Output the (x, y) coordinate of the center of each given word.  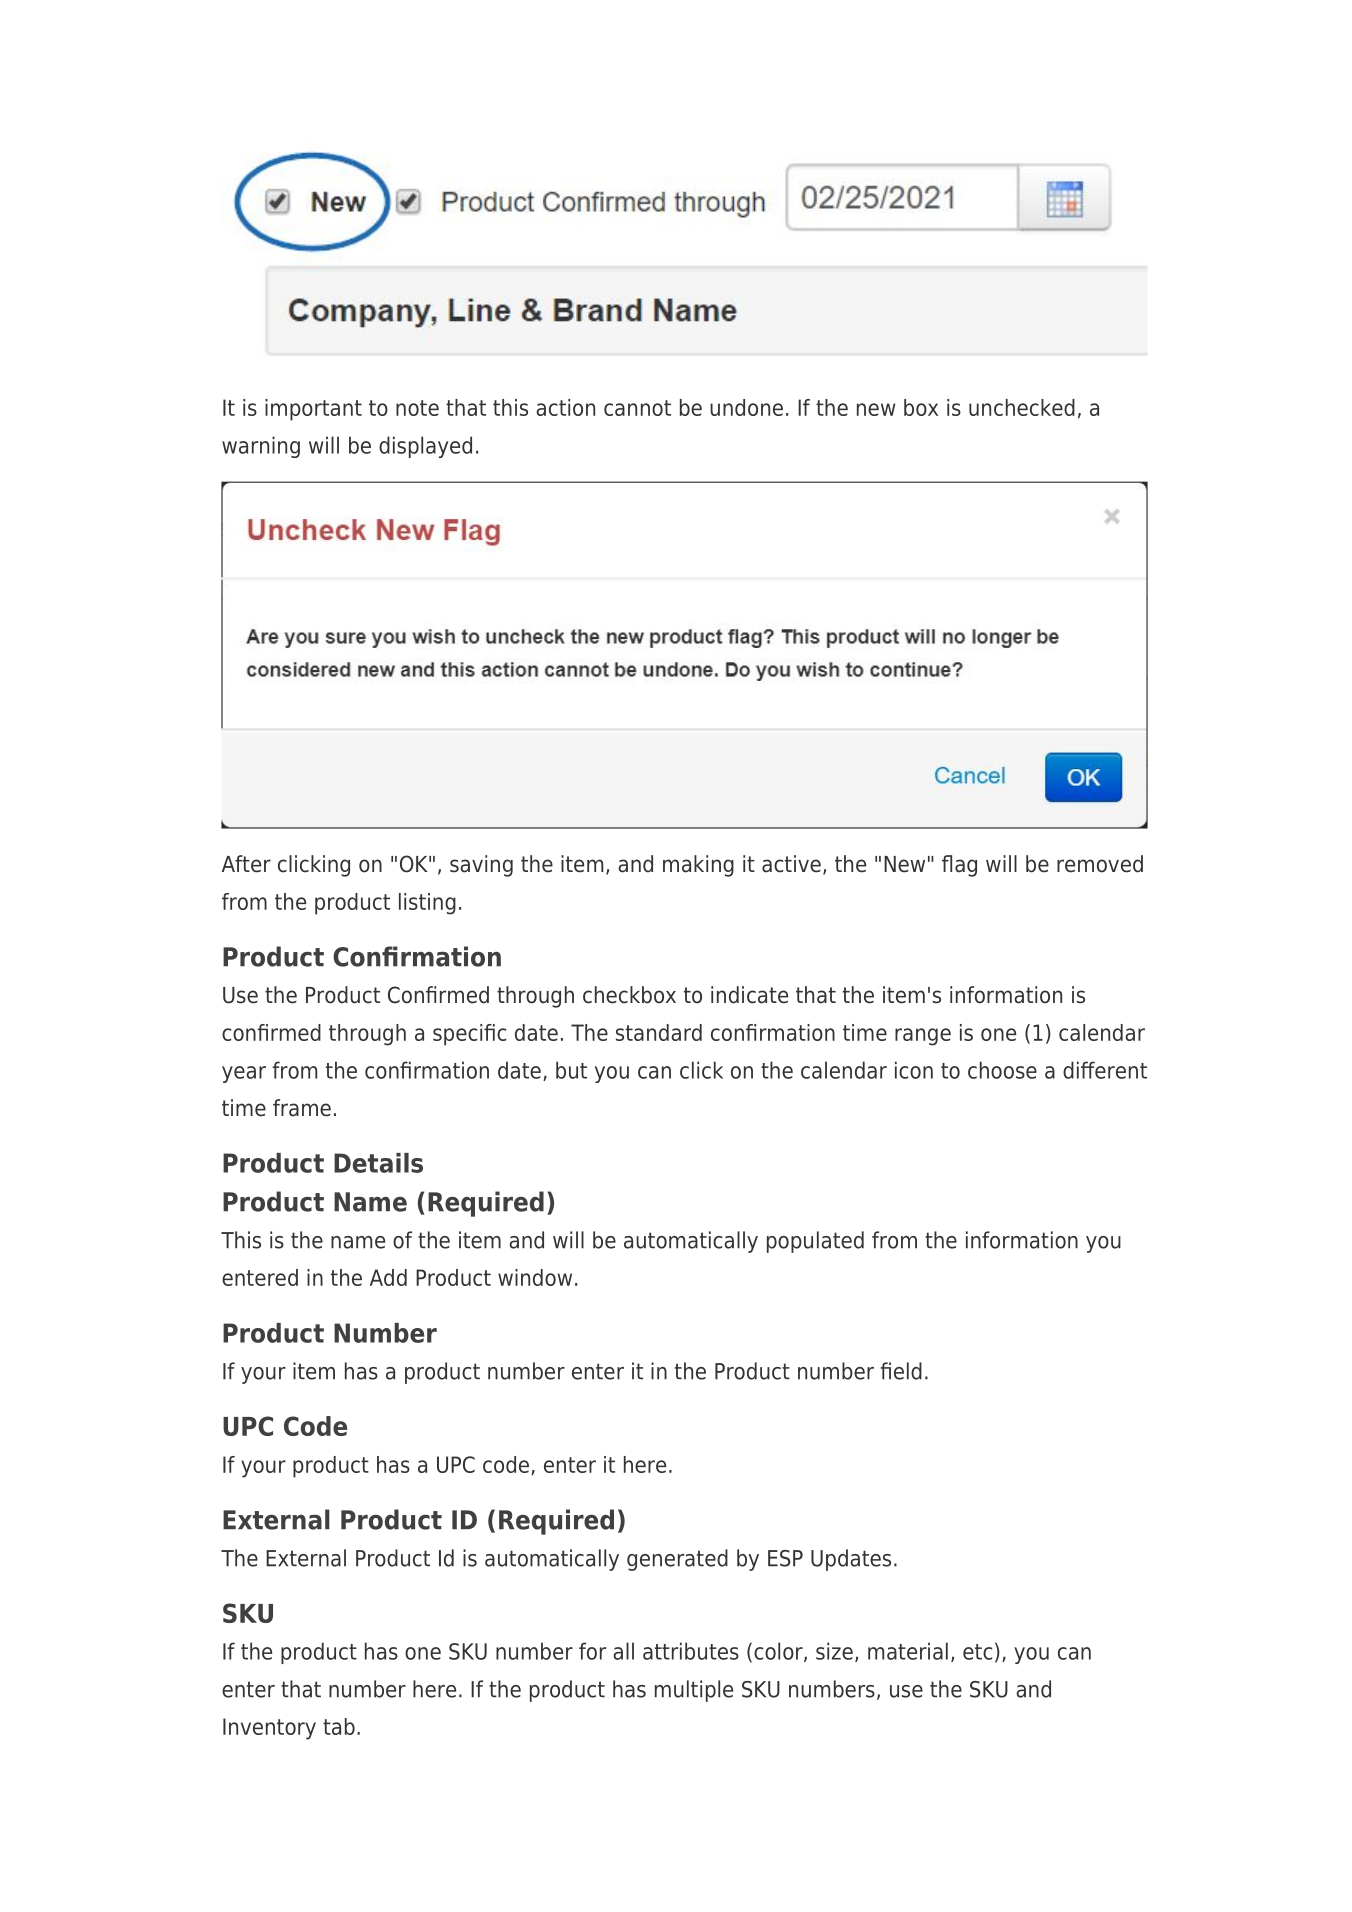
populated (815, 1242)
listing (427, 904)
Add (388, 1277)
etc (977, 1652)
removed (1100, 864)
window (535, 1277)
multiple (694, 1691)
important (313, 410)
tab (339, 1726)
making (698, 866)
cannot (637, 408)
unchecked (1022, 407)
